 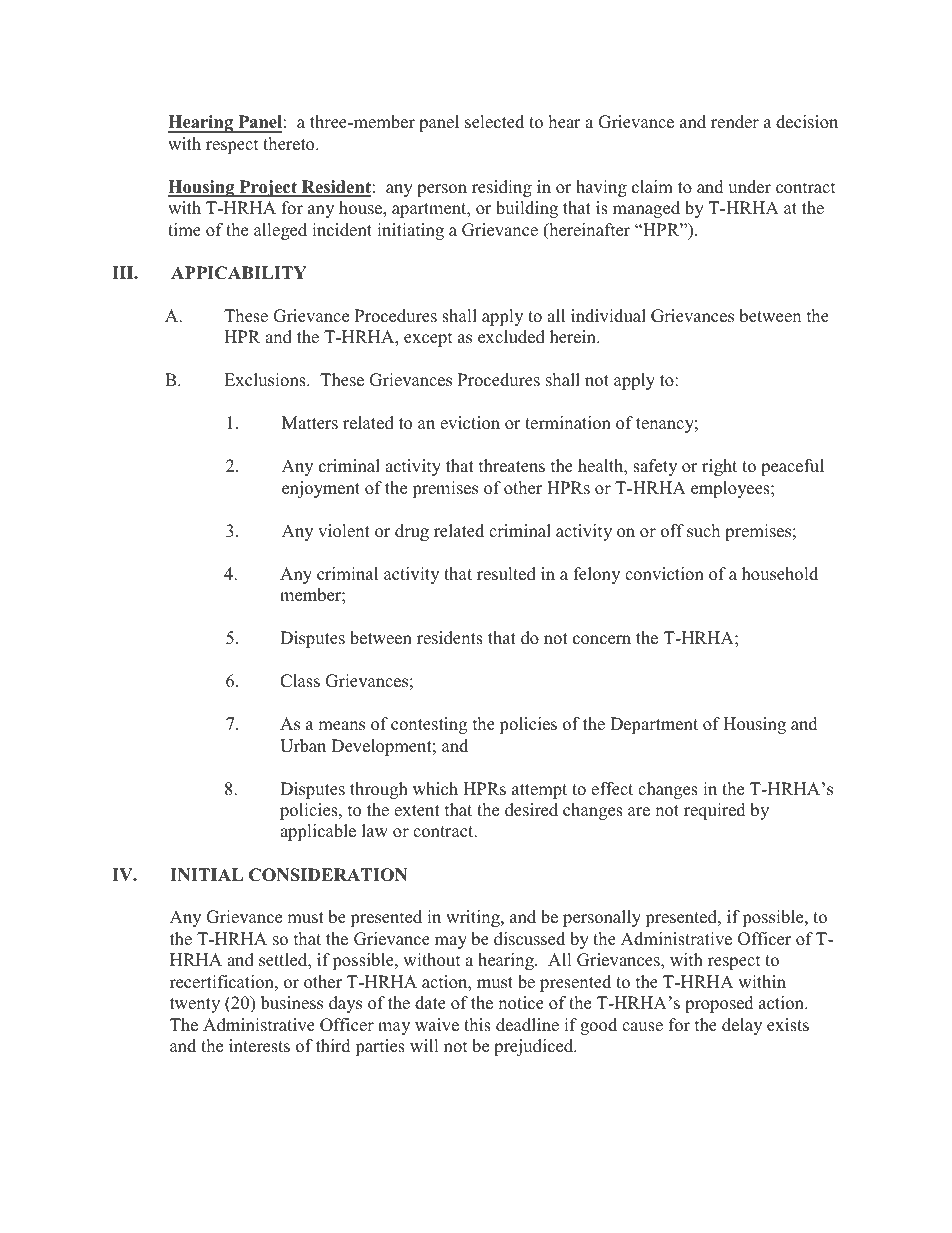 I want to click on render, so click(x=735, y=122).
